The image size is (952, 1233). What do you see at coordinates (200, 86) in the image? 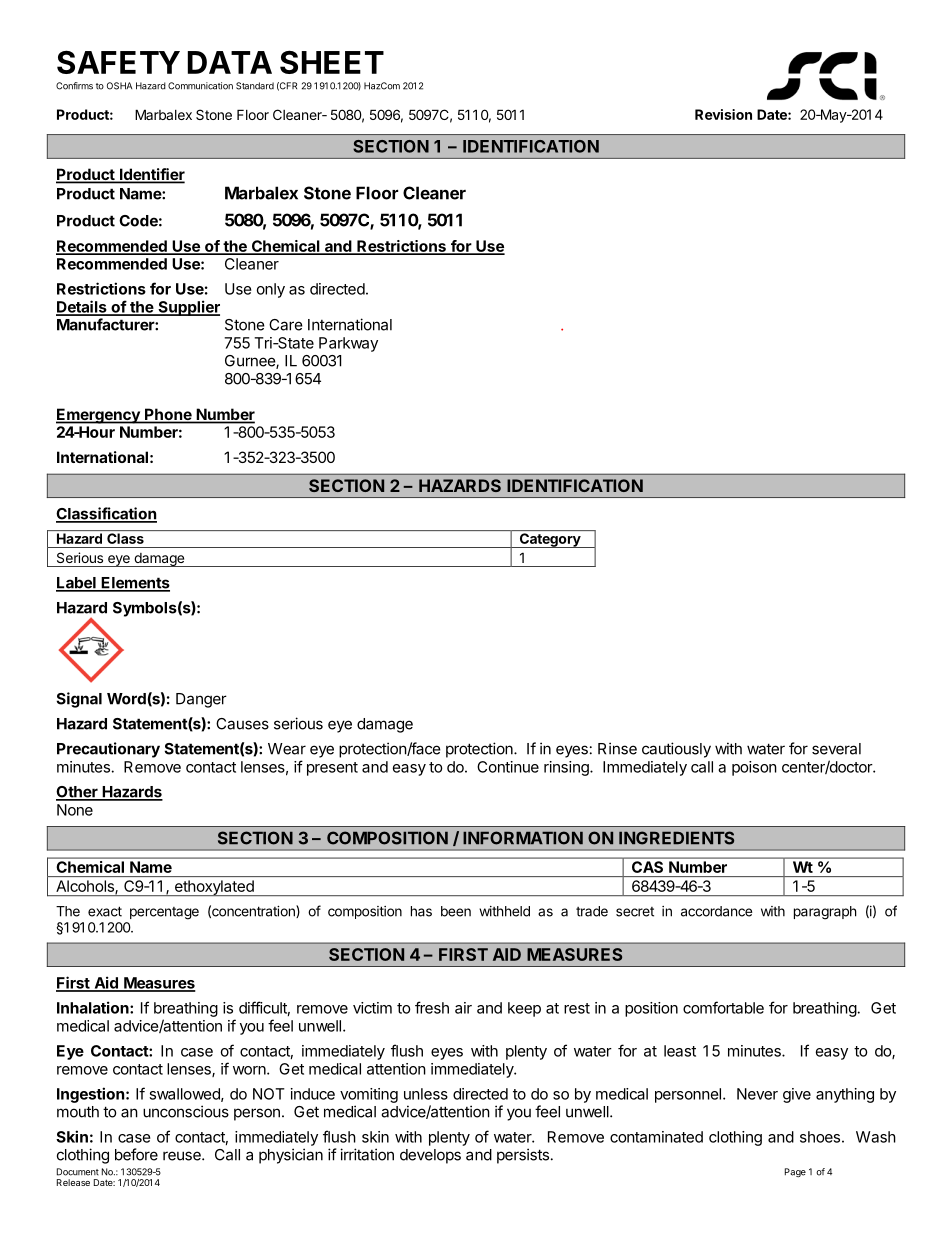
I see `Communication` at bounding box center [200, 86].
